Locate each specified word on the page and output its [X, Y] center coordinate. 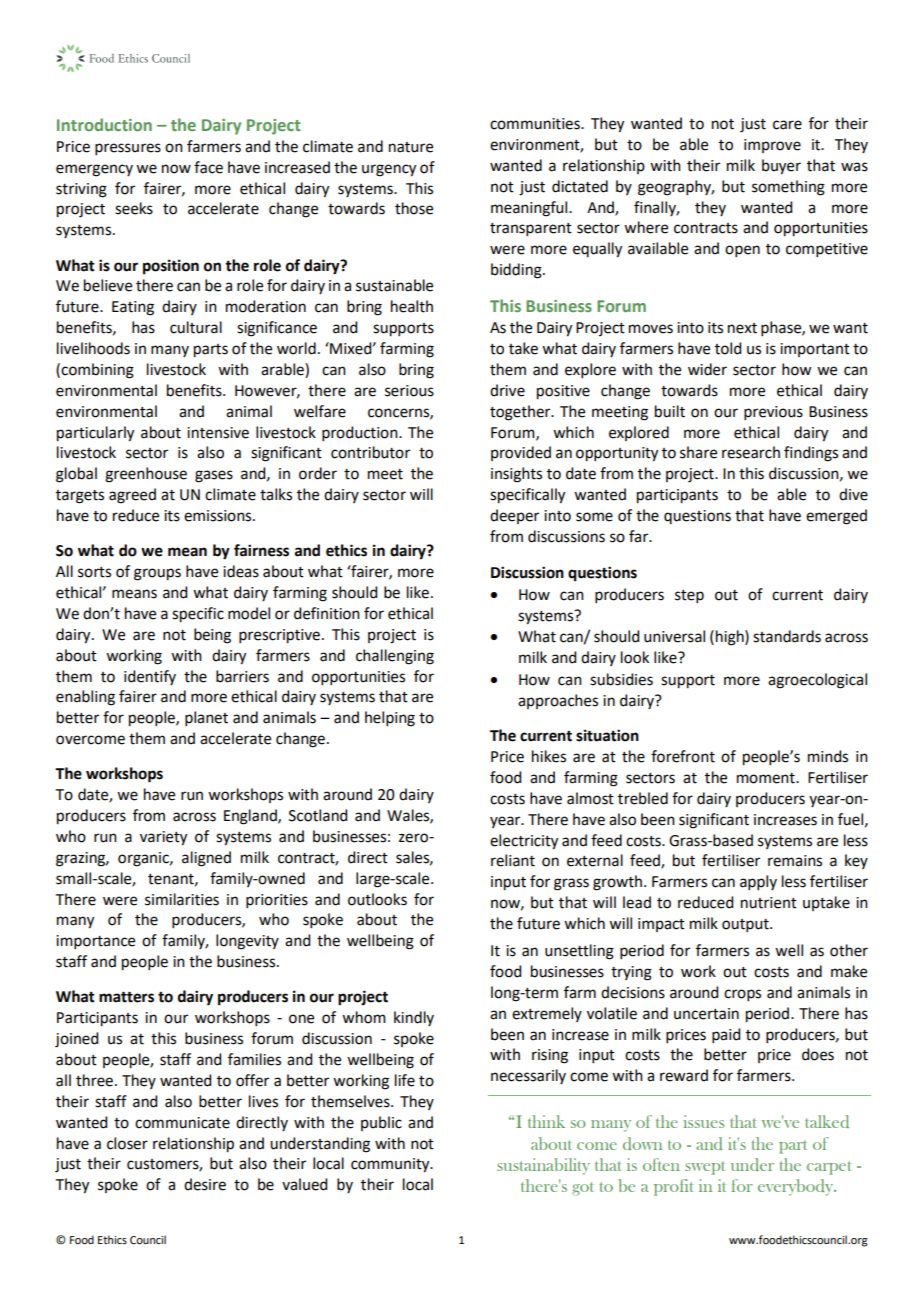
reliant [513, 860]
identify [150, 677]
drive [507, 390]
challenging [395, 657]
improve [772, 146]
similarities [182, 899]
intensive [218, 433]
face [208, 167]
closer [127, 1143]
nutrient [769, 903]
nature [411, 147]
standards [787, 636]
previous [773, 413]
